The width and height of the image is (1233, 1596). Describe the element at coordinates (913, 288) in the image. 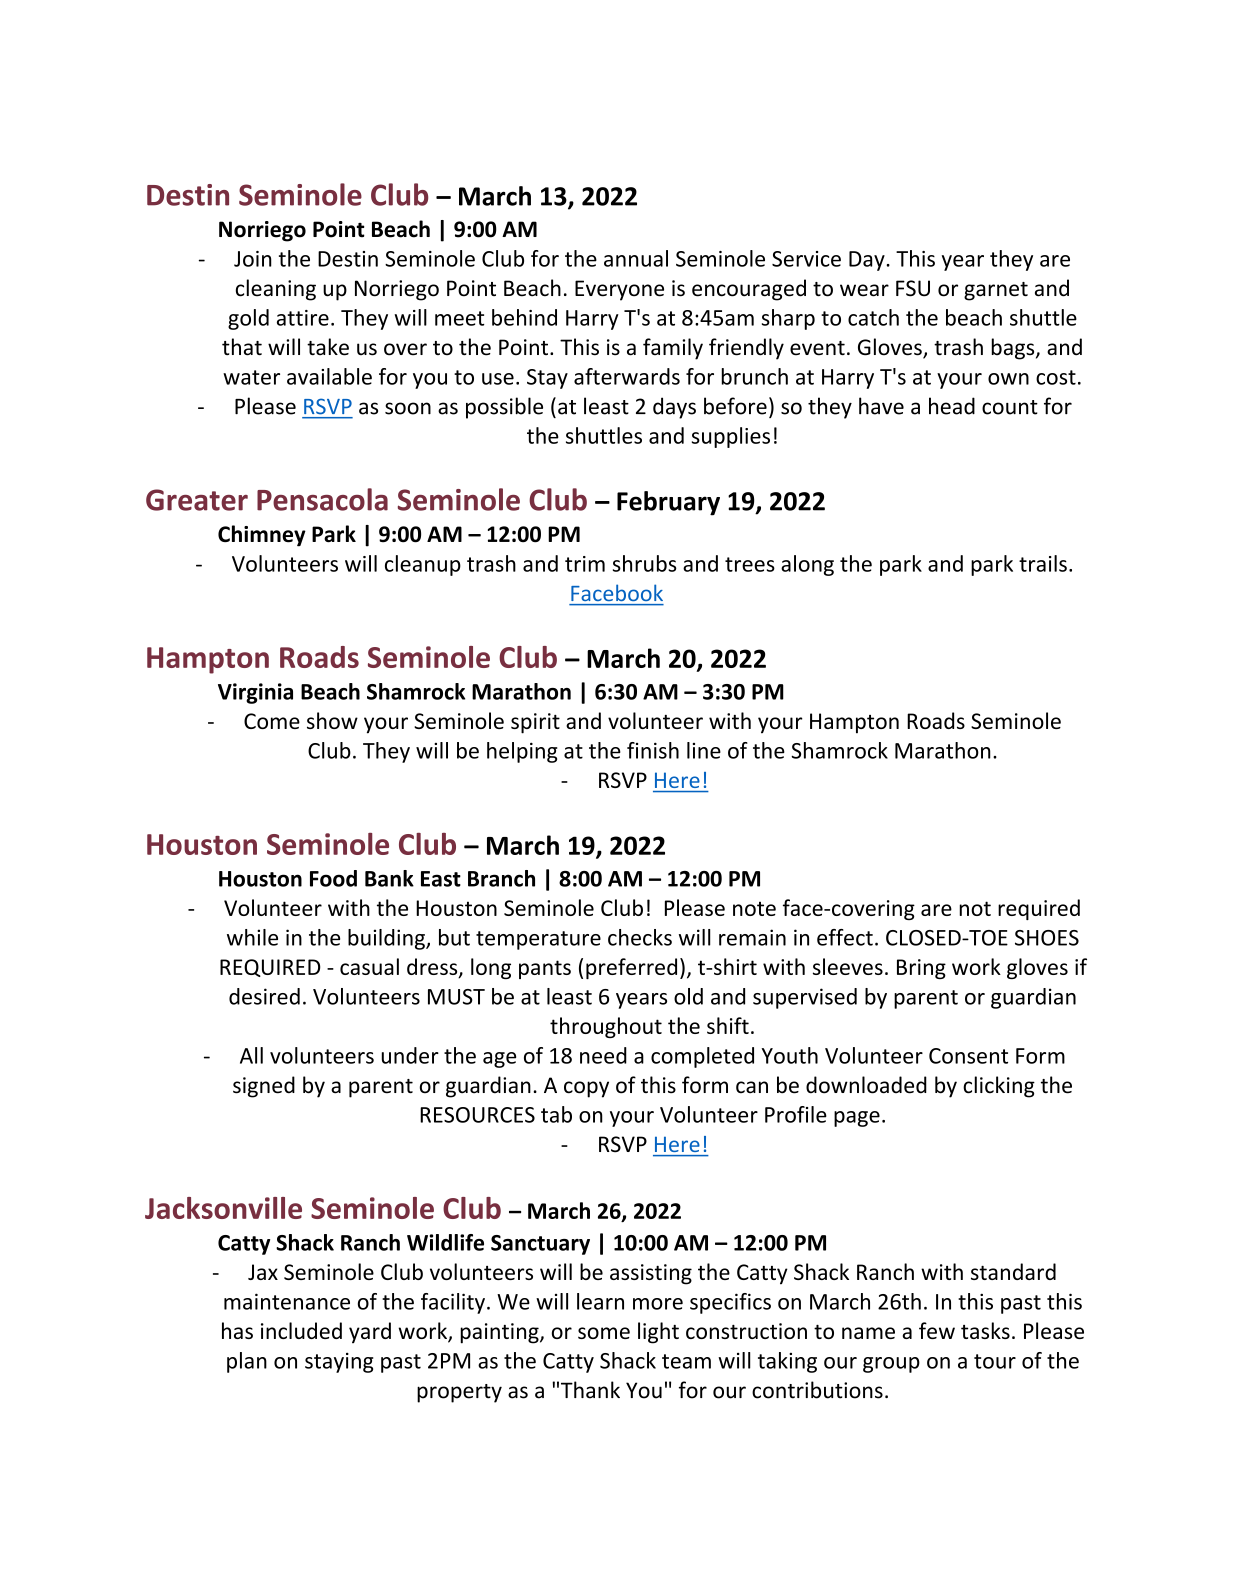

I see `FSU` at that location.
